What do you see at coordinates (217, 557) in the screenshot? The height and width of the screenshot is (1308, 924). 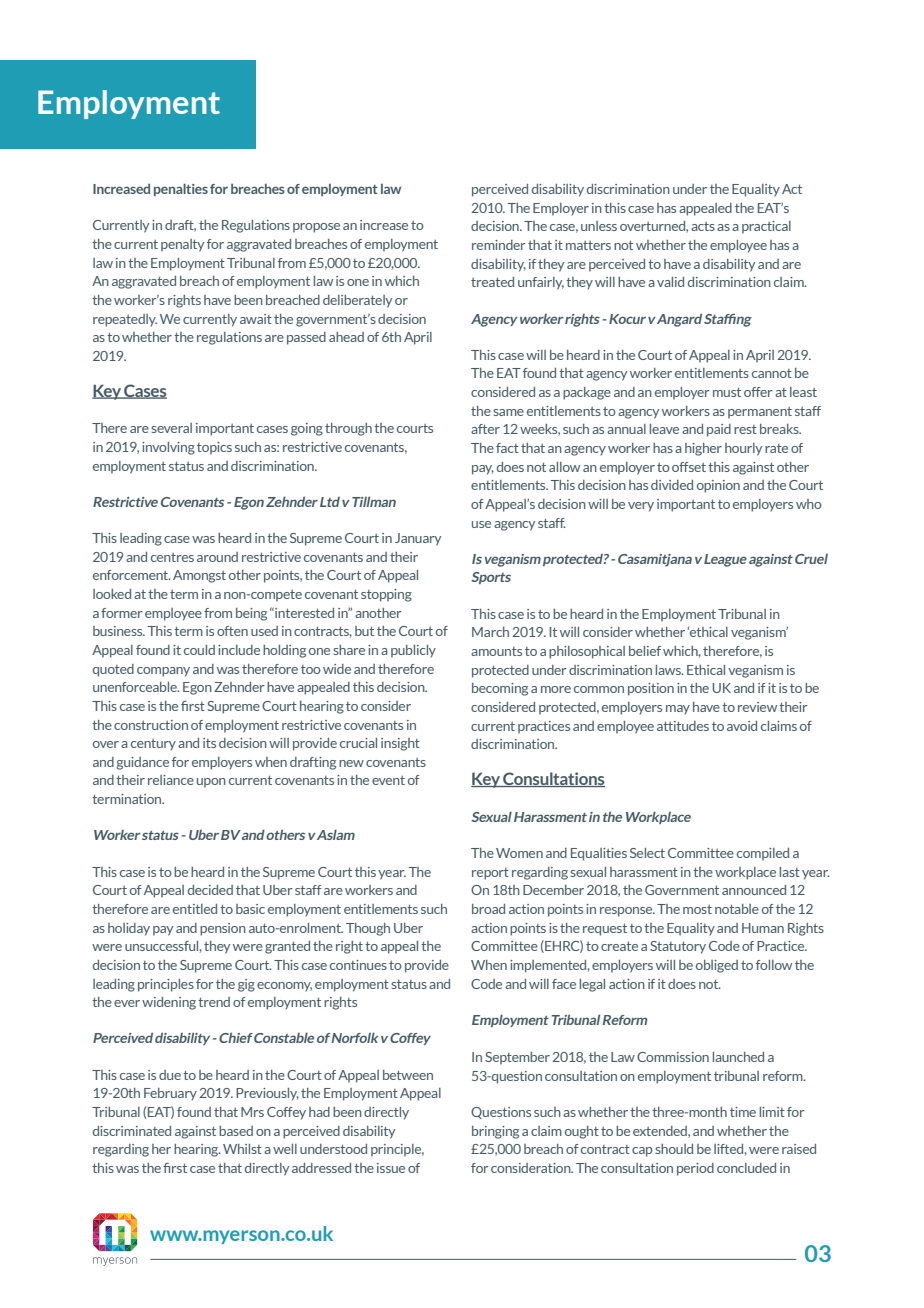 I see `around` at bounding box center [217, 557].
